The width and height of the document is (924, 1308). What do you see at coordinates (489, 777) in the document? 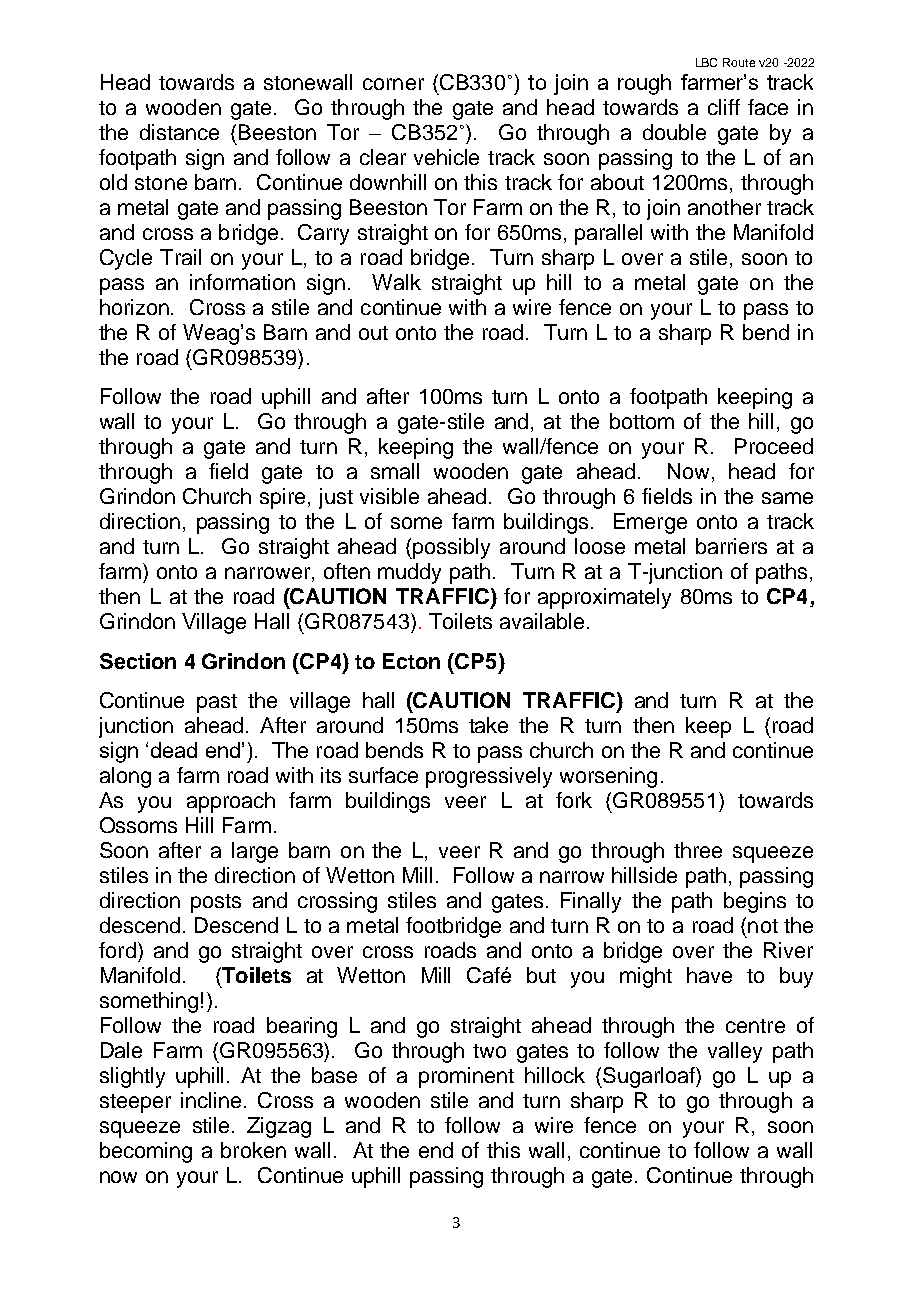
I see `progressively` at bounding box center [489, 777].
